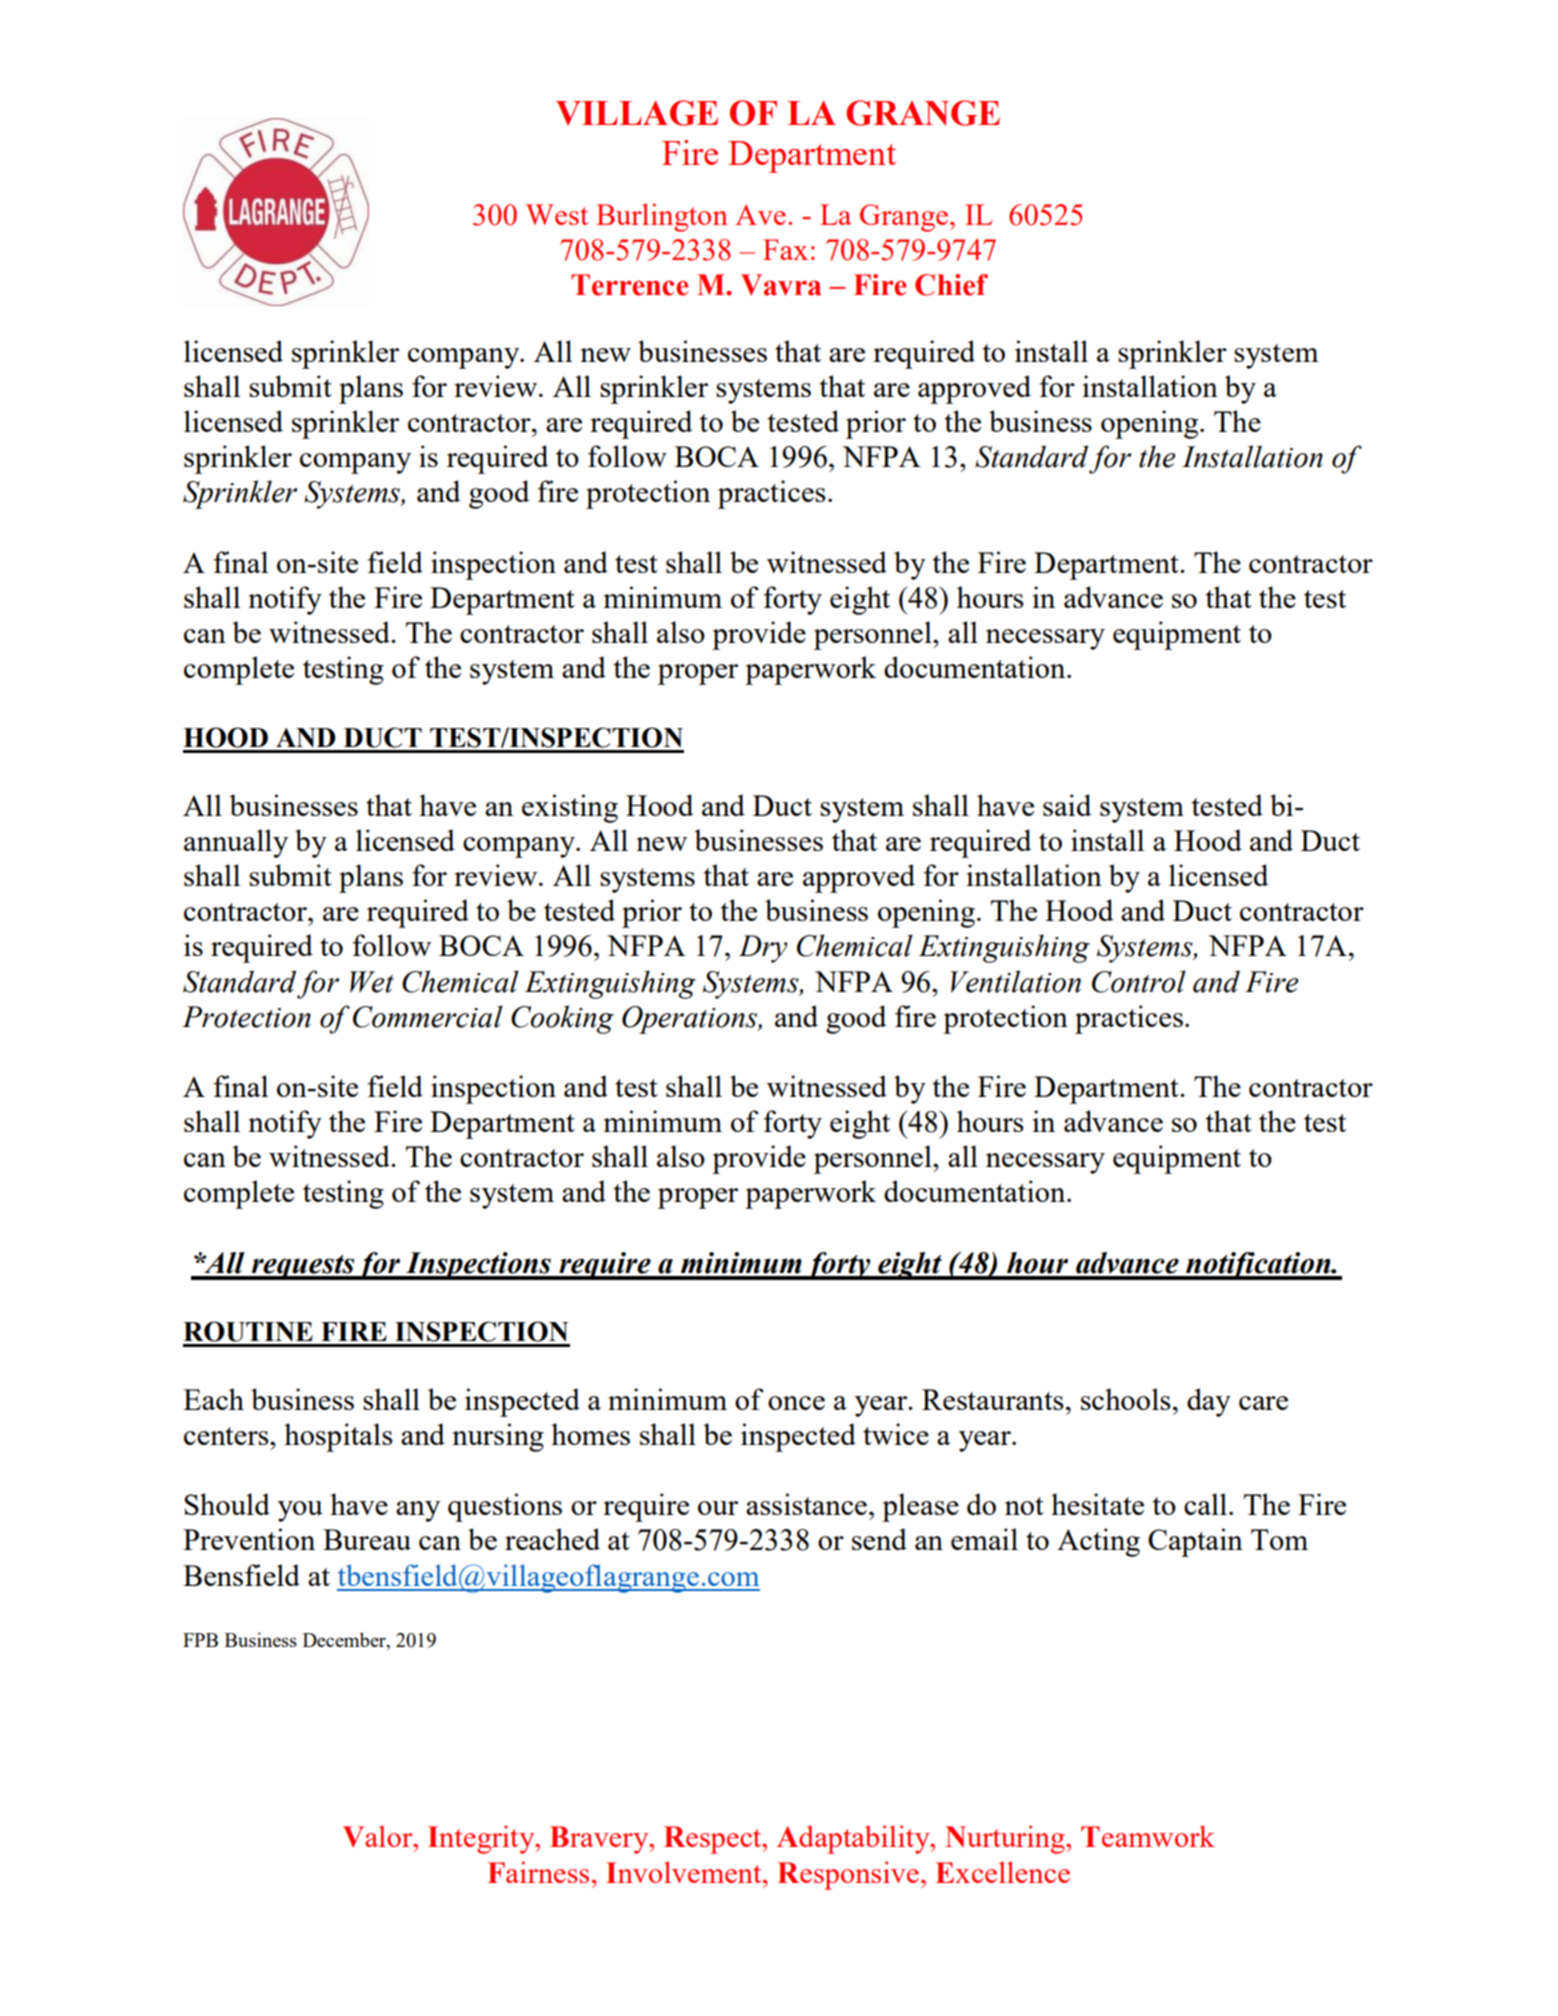 This document has width=1558, height=2016. I want to click on once, so click(796, 1403).
